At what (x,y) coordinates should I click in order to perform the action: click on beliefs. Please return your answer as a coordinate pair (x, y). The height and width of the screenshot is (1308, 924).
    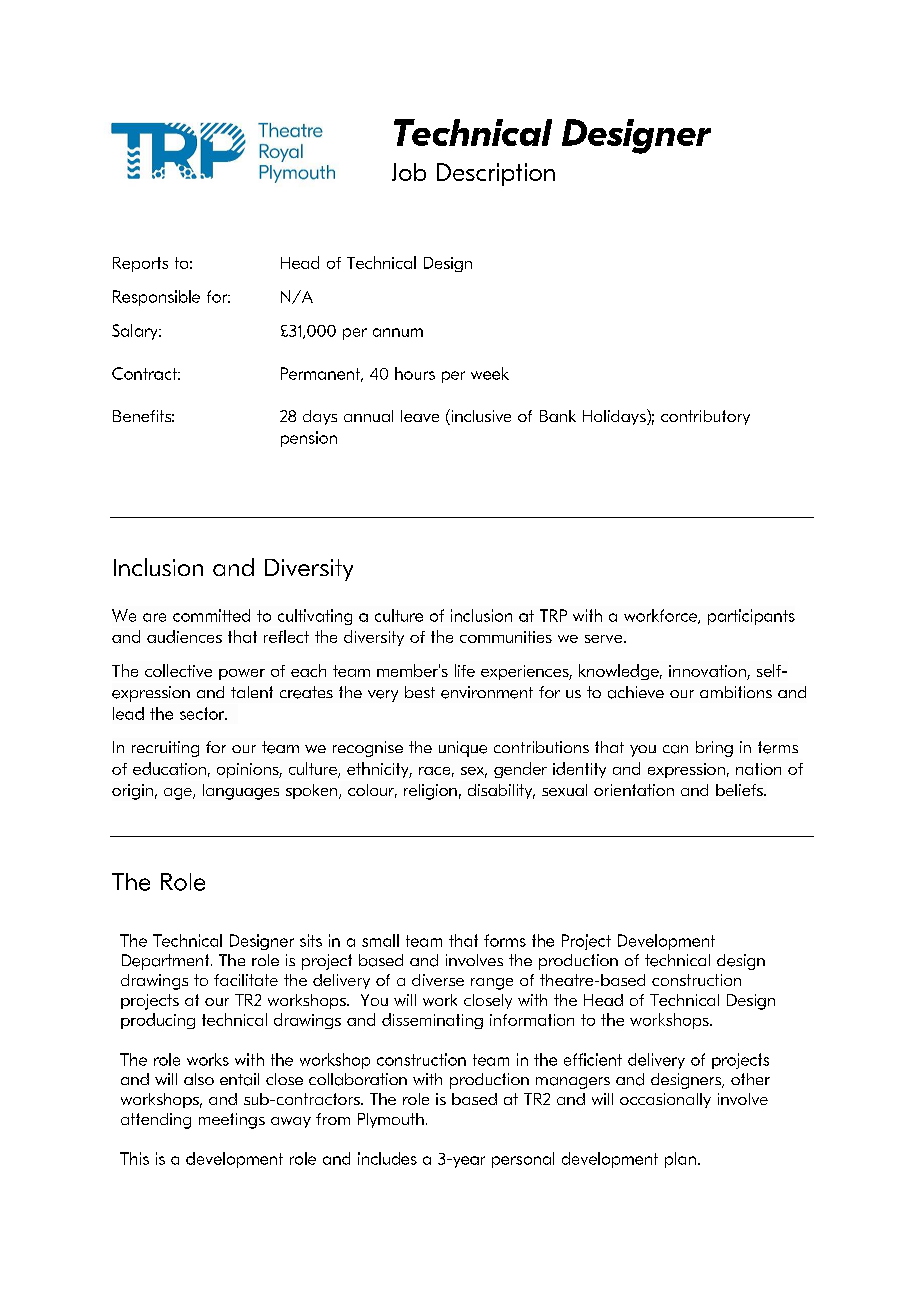
    Looking at the image, I should click on (740, 790).
